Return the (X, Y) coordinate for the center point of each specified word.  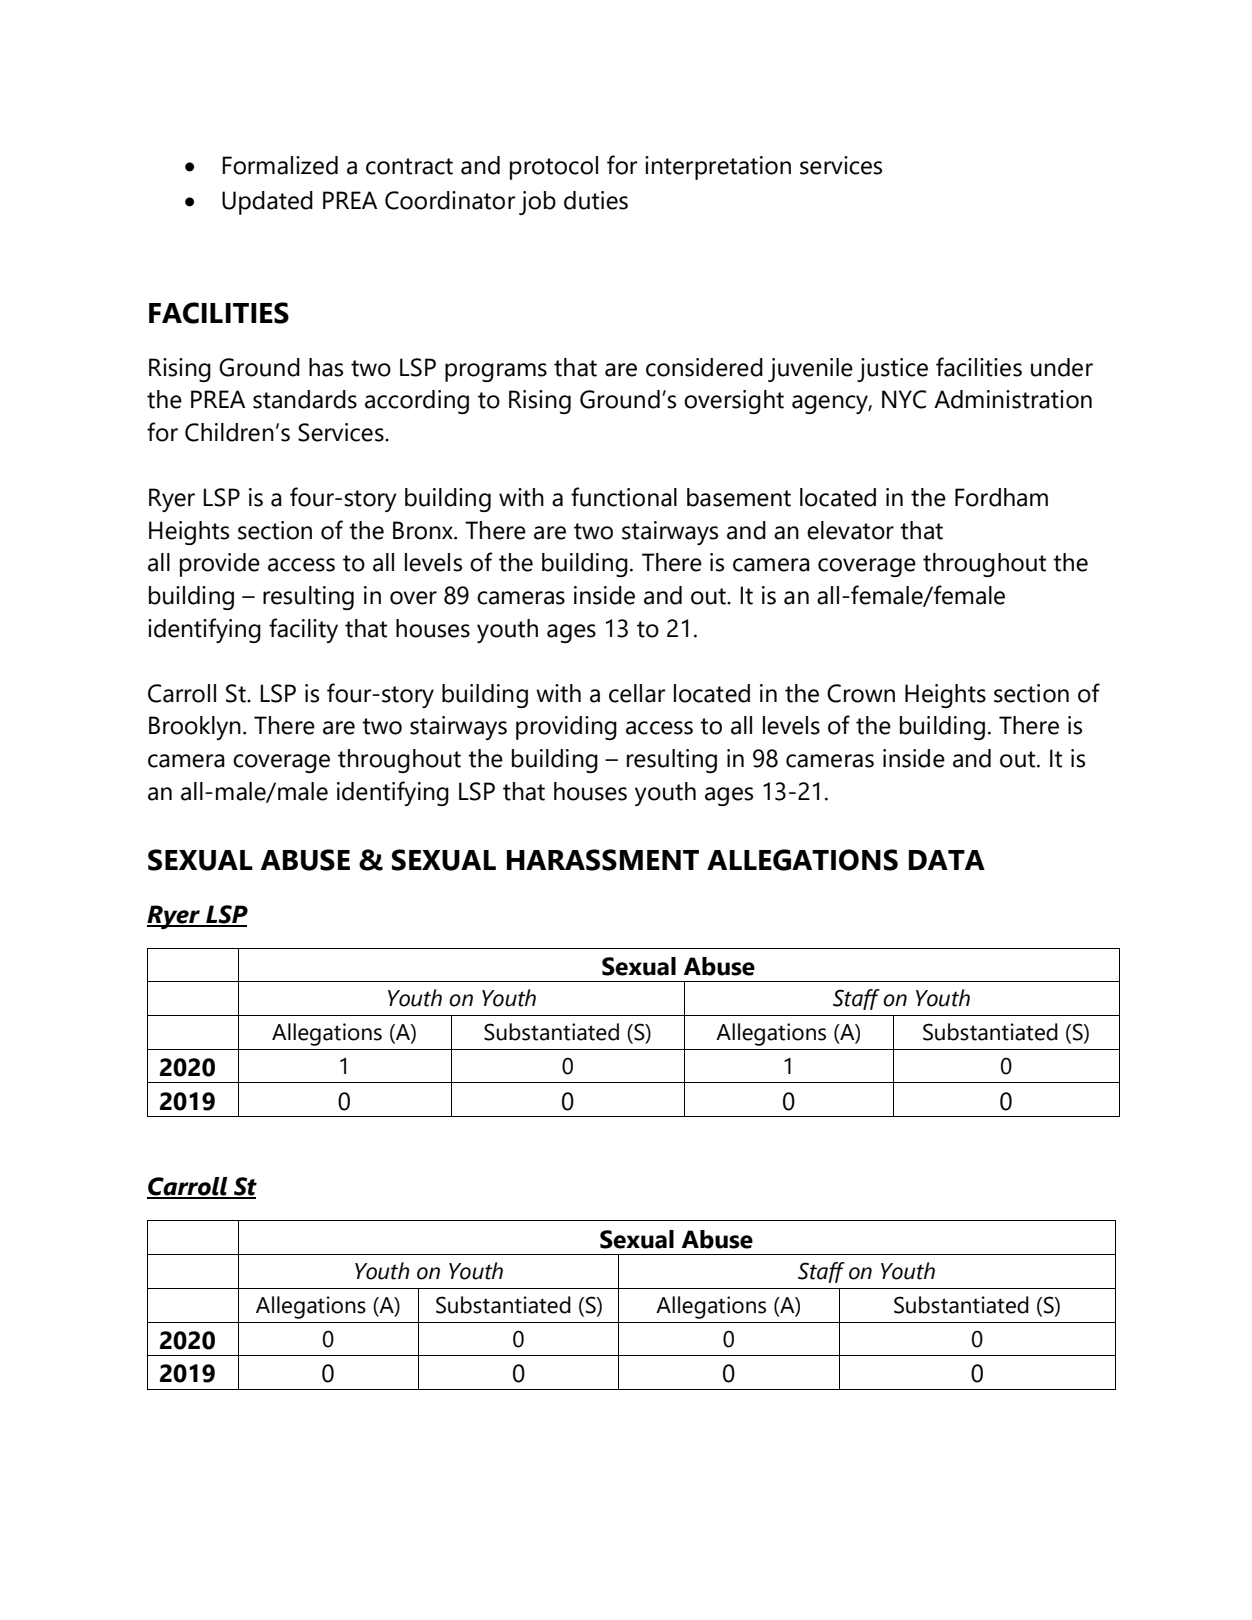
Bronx (424, 530)
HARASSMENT (603, 860)
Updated (267, 203)
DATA (947, 860)
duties (596, 200)
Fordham (1001, 497)
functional (624, 497)
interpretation (718, 168)
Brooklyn (195, 728)
